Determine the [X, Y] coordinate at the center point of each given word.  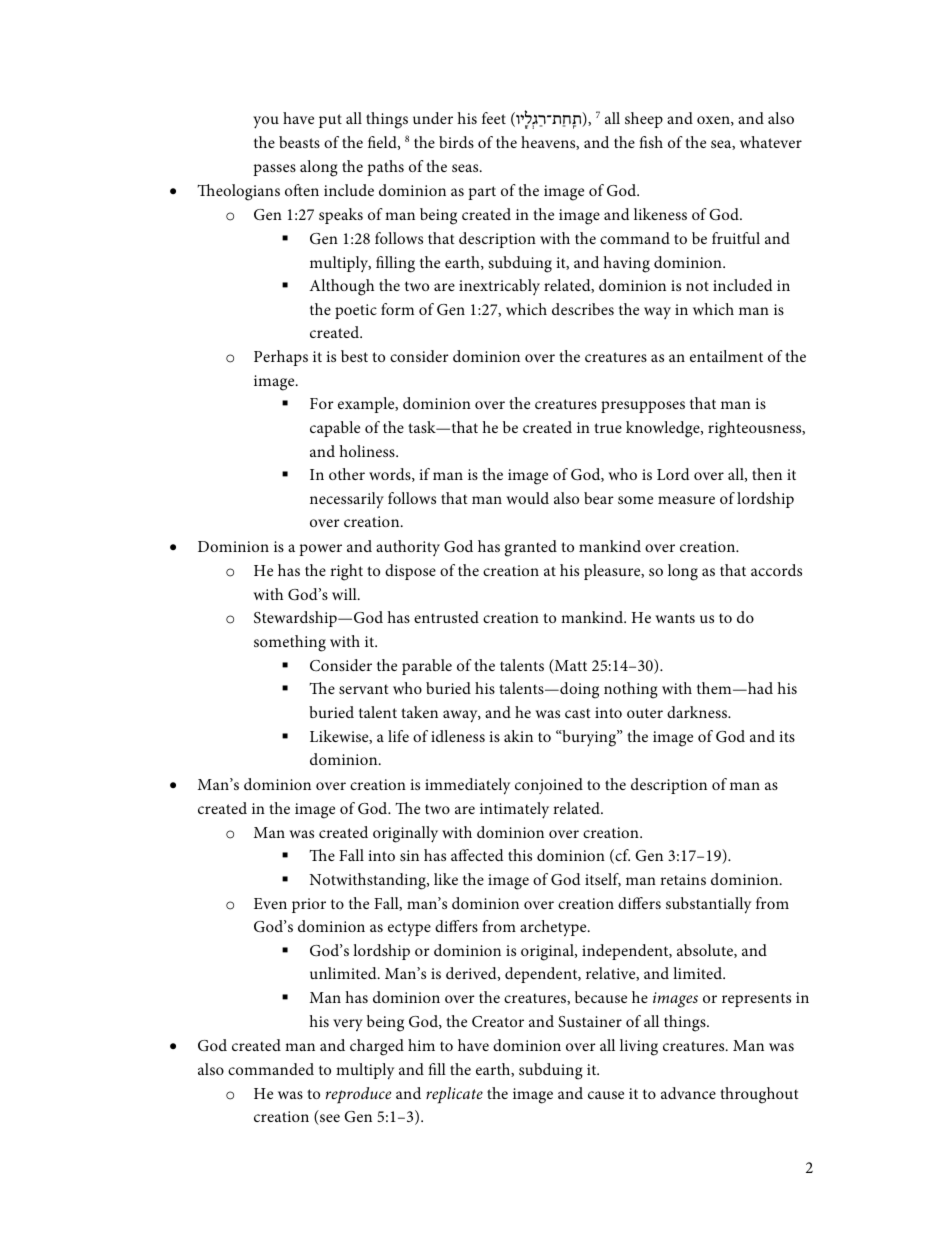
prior [309, 905]
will [345, 594]
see [329, 1119]
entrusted [446, 617]
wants [675, 618]
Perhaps [281, 358]
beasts [299, 142]
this [520, 855]
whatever [771, 142]
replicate [454, 1095]
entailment [726, 356]
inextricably [499, 287]
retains [683, 879]
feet [494, 118]
